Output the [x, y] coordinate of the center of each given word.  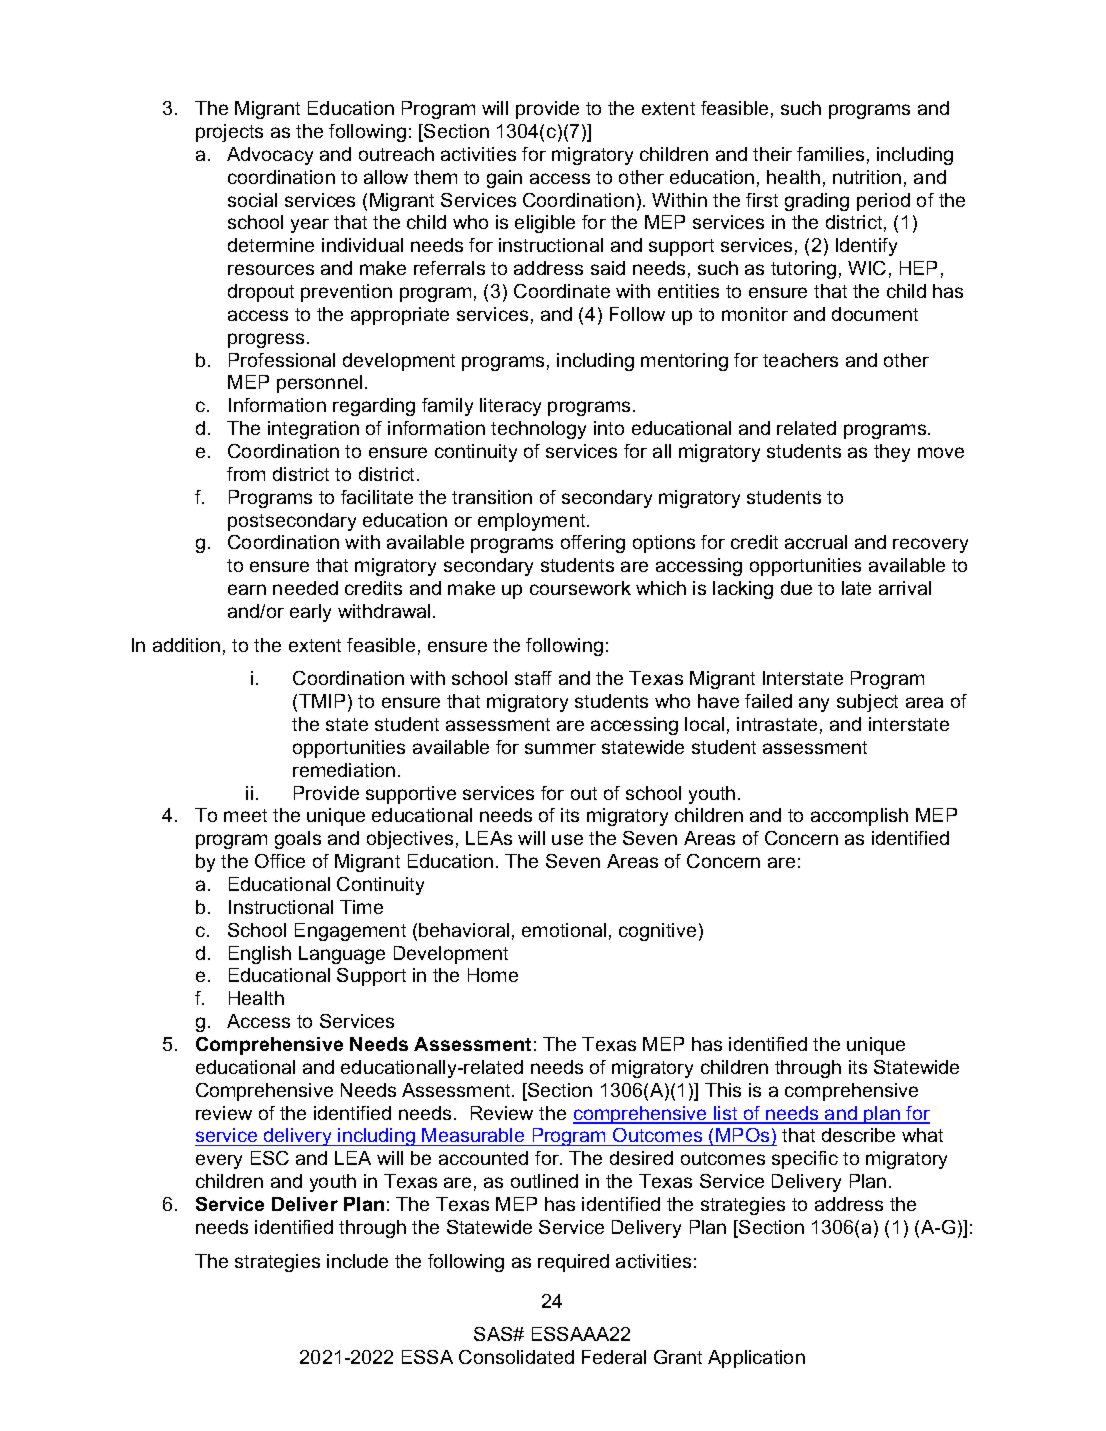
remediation [344, 770]
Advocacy [270, 156]
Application [756, 1359]
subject [867, 703]
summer [560, 748]
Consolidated [516, 1357]
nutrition [867, 177]
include [357, 1261]
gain [504, 179]
